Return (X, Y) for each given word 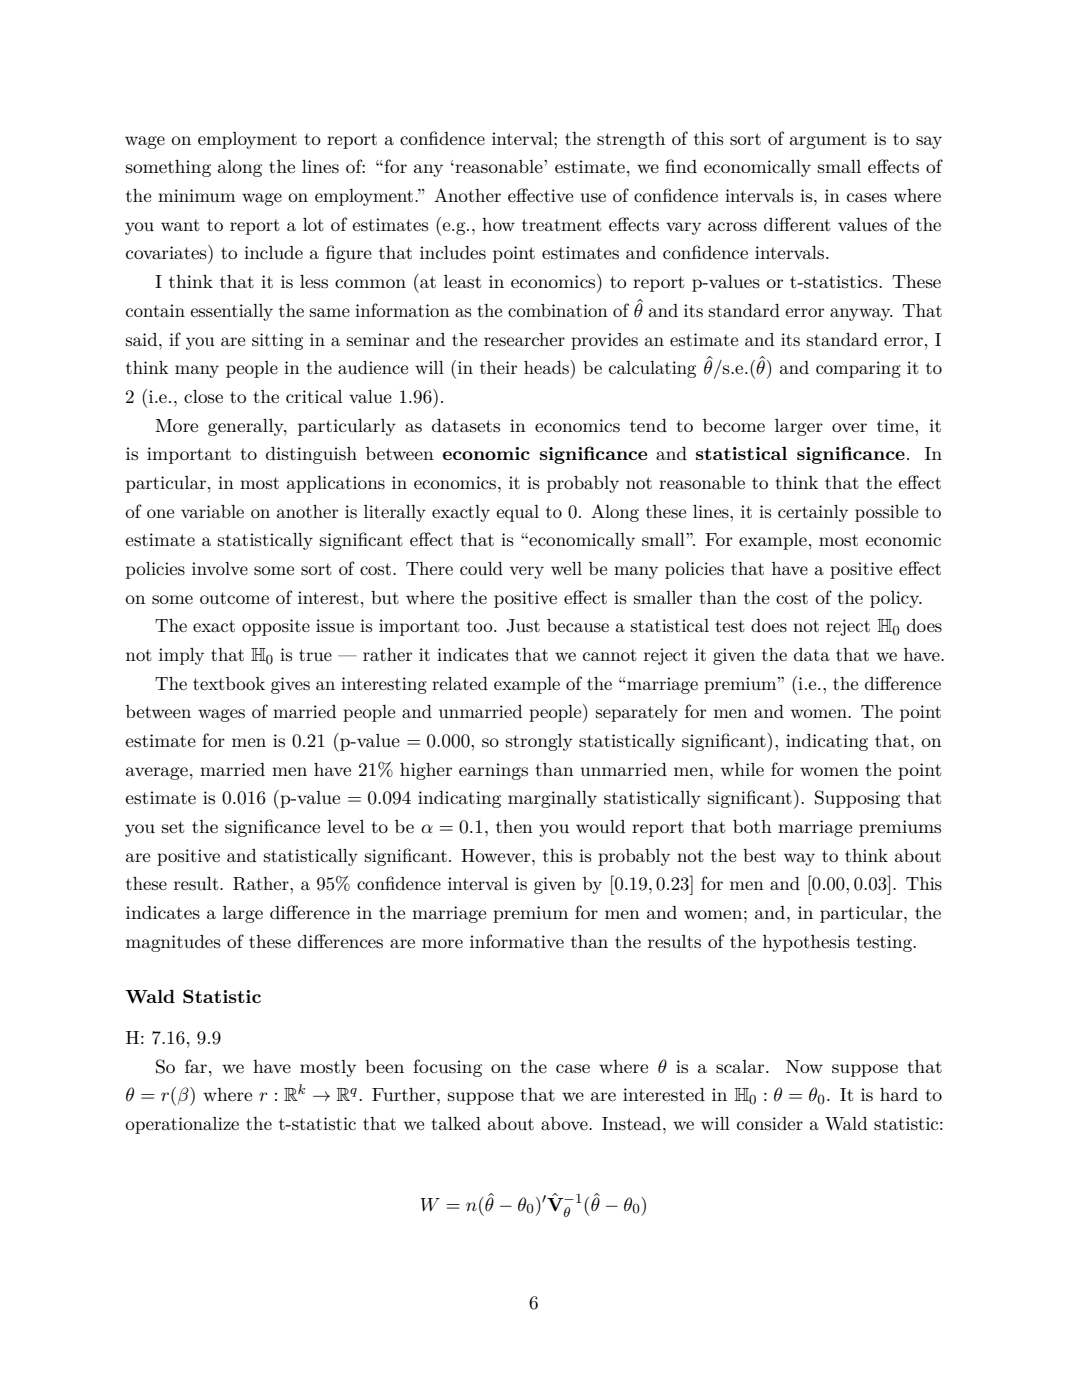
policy (896, 599)
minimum (197, 195)
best (759, 855)
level (346, 826)
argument (828, 141)
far (197, 1066)
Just (523, 626)
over (849, 427)
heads (547, 367)
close (203, 396)
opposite (276, 627)
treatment (562, 225)
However (497, 855)
